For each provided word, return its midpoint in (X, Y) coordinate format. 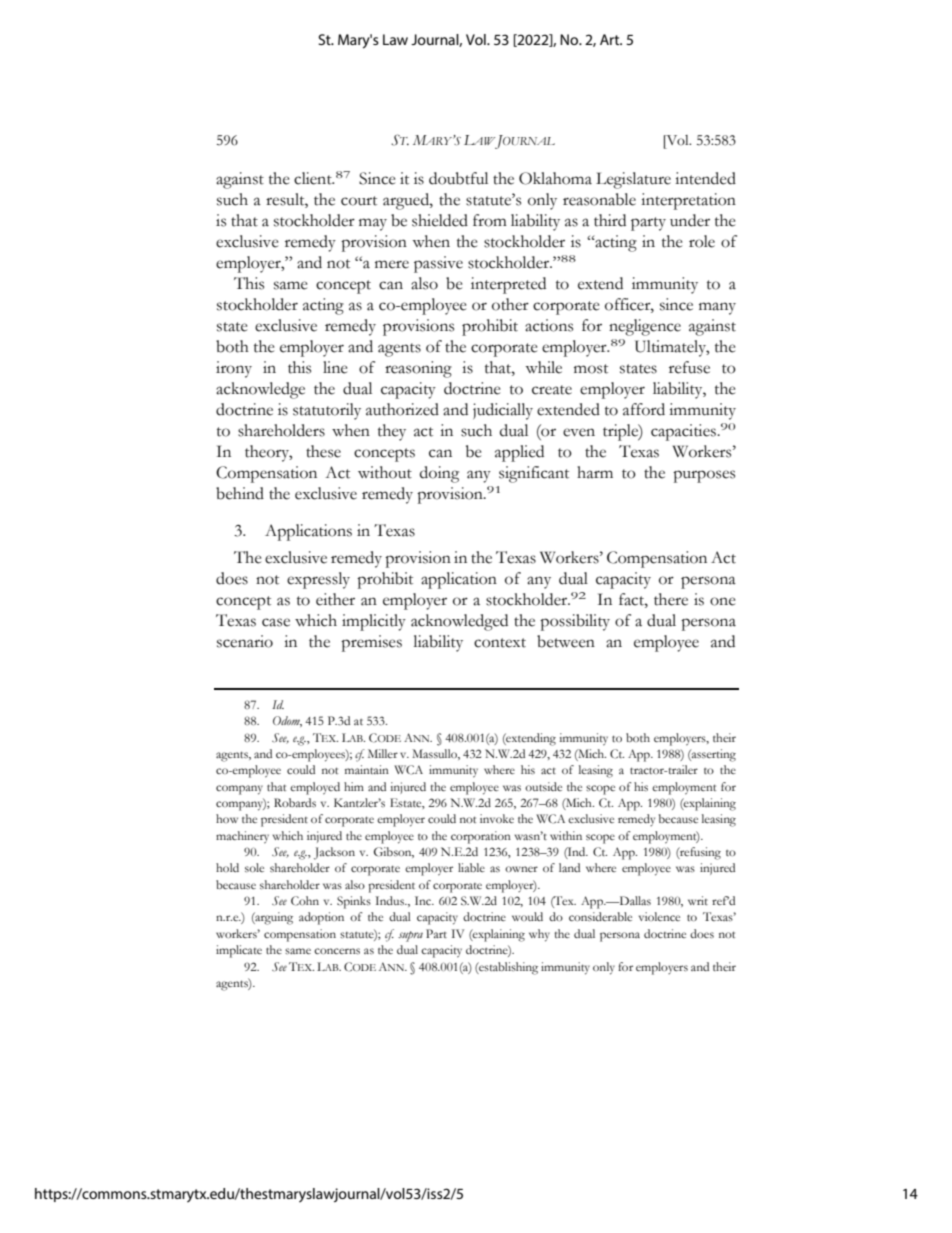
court (359, 201)
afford (644, 409)
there (671, 599)
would (527, 916)
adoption (321, 918)
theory (268, 453)
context (500, 643)
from (490, 220)
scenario (245, 641)
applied (519, 453)
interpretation (688, 201)
